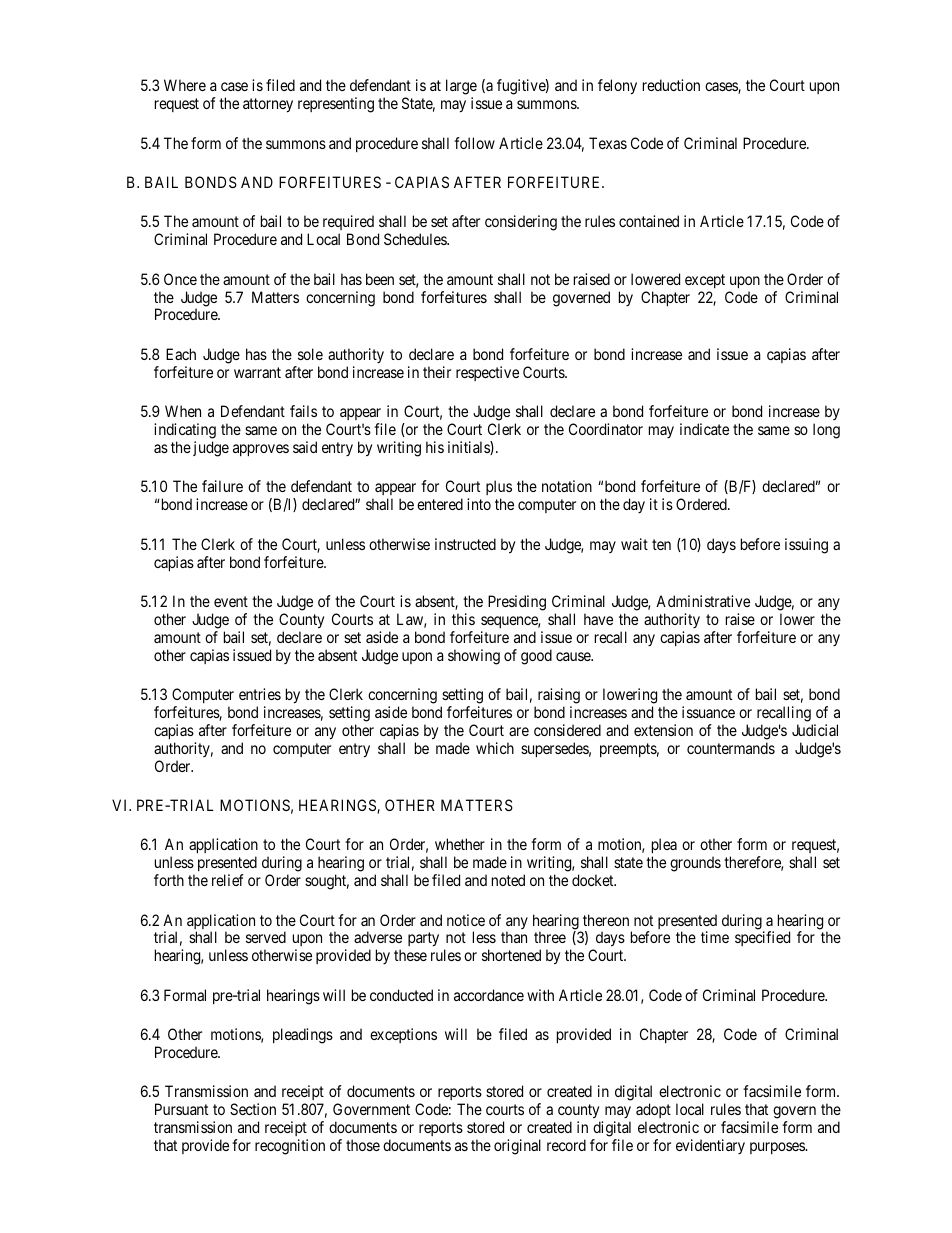 Image resolution: width=952 pixels, height=1233 pixels. I want to click on entries, so click(260, 694).
